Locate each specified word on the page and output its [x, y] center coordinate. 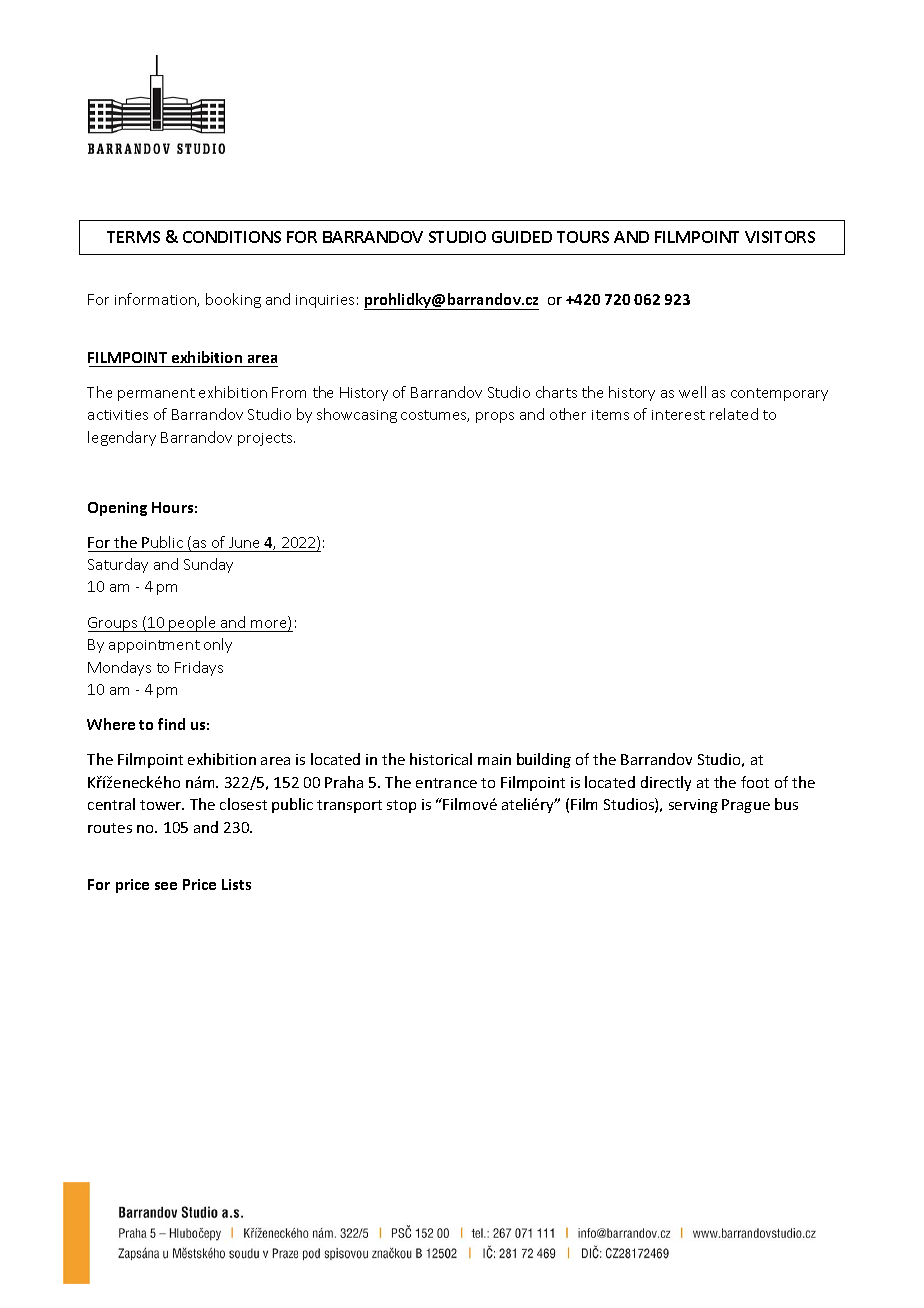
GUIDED [522, 237]
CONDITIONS [232, 237]
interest [678, 415]
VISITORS [780, 237]
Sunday [208, 565]
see [166, 886]
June [244, 542]
